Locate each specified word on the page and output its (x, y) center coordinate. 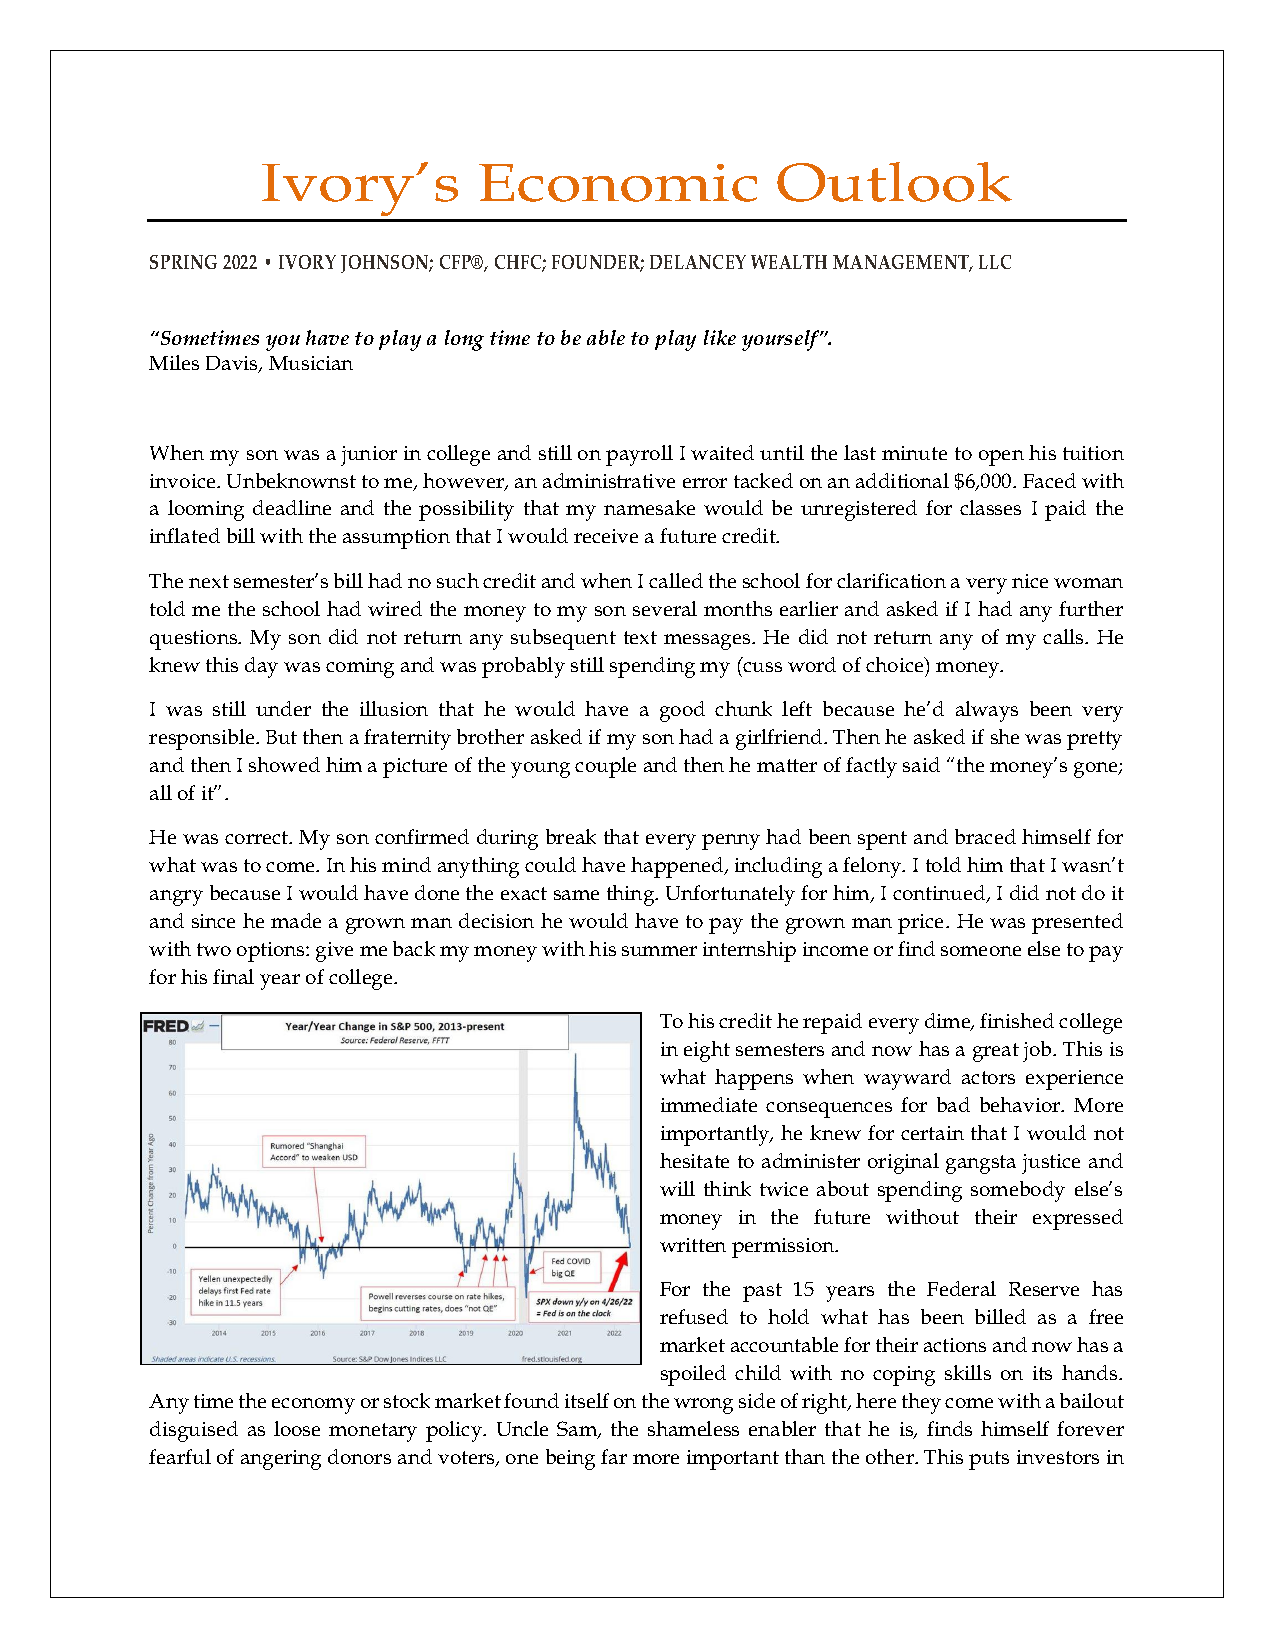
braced (985, 836)
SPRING (183, 262)
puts (989, 1460)
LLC (995, 262)
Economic (618, 183)
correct (258, 837)
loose (297, 1428)
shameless (693, 1428)
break (571, 836)
